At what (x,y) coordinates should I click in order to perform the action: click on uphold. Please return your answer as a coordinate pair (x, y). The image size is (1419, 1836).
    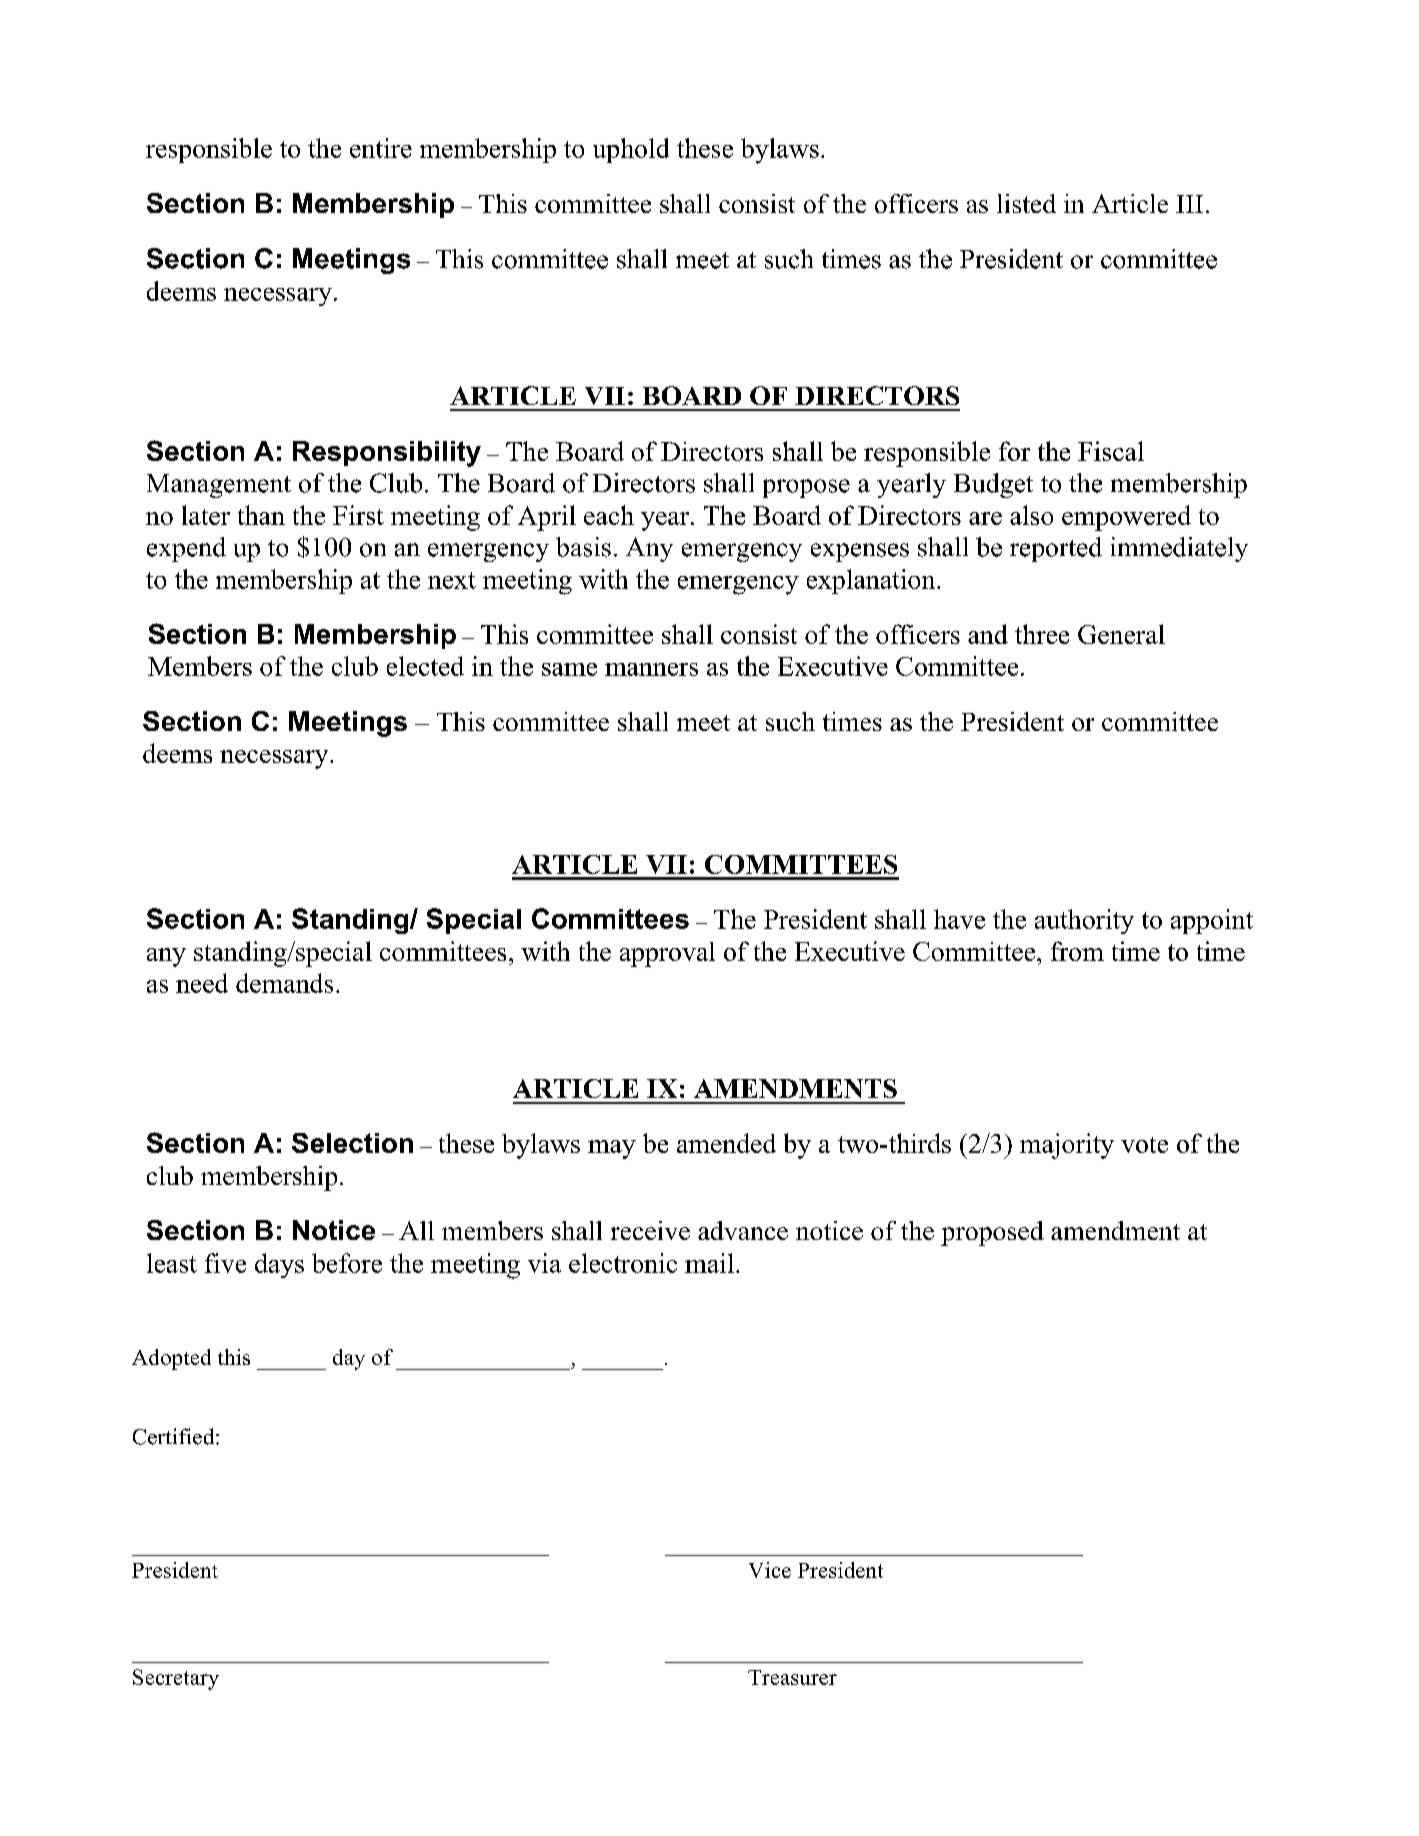
    Looking at the image, I should click on (631, 150).
